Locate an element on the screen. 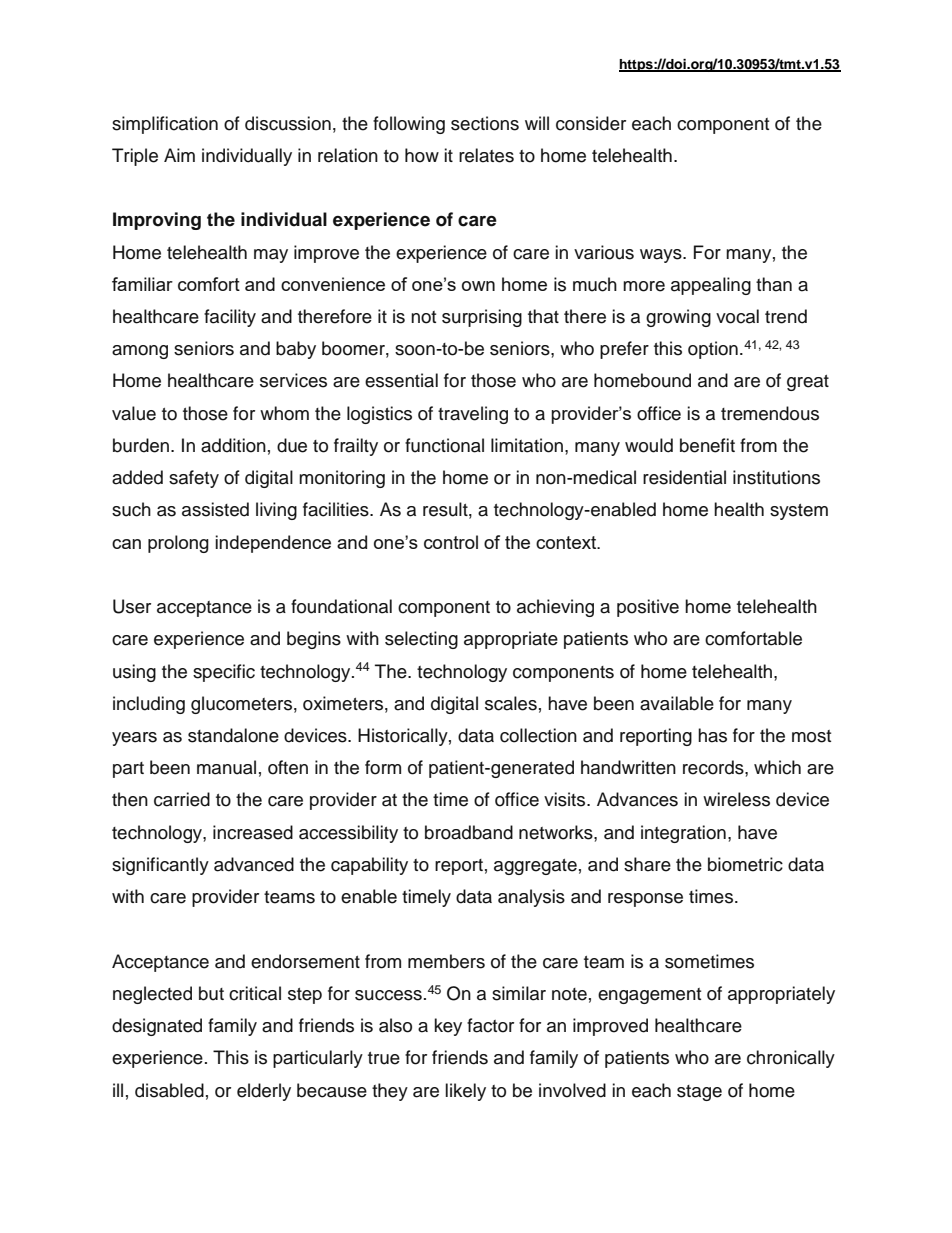  benefit is located at coordinates (707, 445).
